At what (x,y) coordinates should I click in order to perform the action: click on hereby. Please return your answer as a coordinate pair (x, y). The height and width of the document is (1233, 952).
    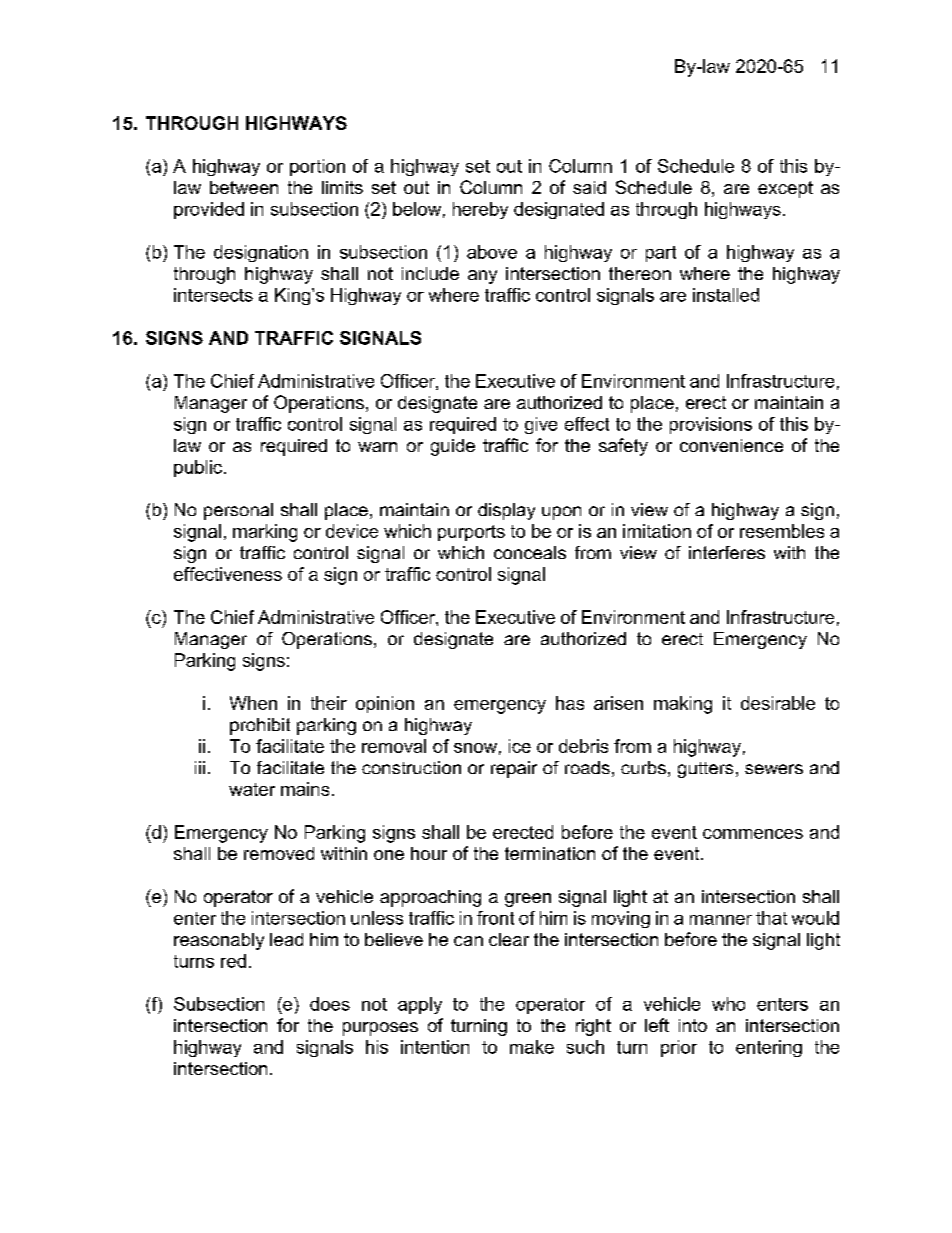
    Looking at the image, I should click on (480, 210).
